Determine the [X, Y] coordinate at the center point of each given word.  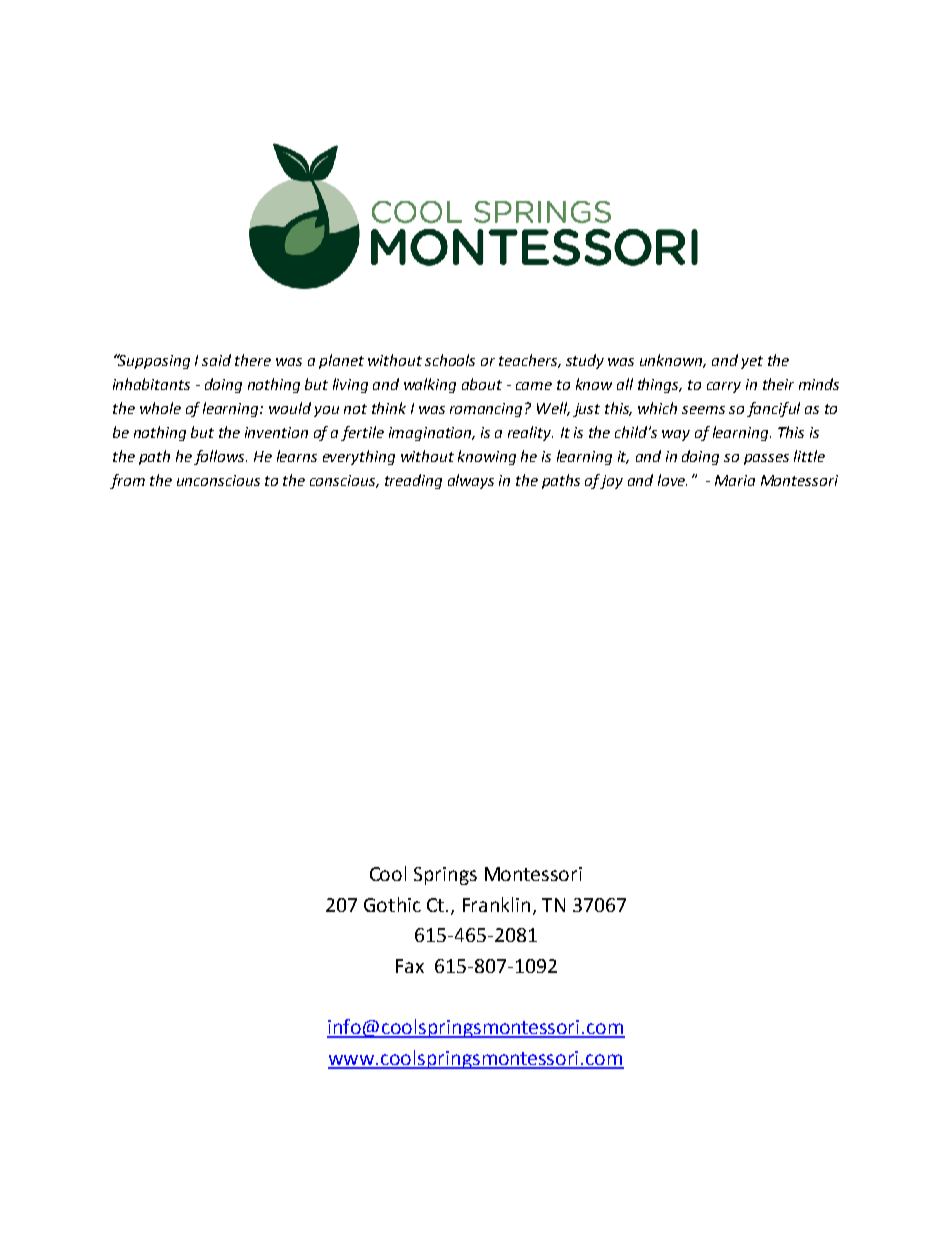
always [471, 481]
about [482, 384]
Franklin [496, 904]
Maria [735, 480]
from [127, 481]
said [216, 360]
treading [413, 481]
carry [724, 387]
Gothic [392, 904]
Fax [410, 966]
